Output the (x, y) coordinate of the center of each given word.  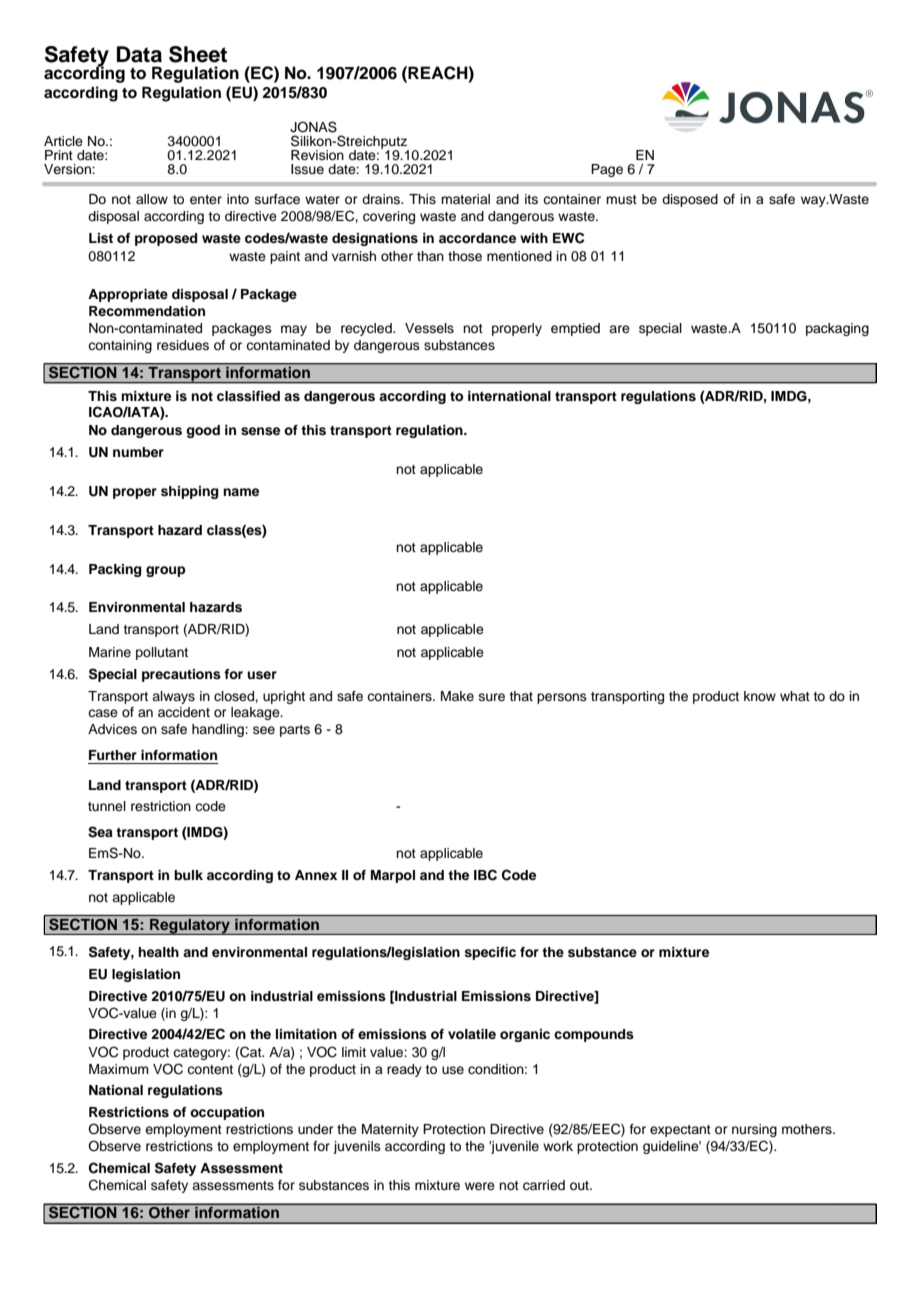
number (138, 452)
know (760, 696)
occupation (227, 1113)
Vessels (429, 328)
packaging (837, 329)
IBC (485, 875)
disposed (690, 200)
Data (139, 54)
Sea (100, 832)
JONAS (313, 127)
